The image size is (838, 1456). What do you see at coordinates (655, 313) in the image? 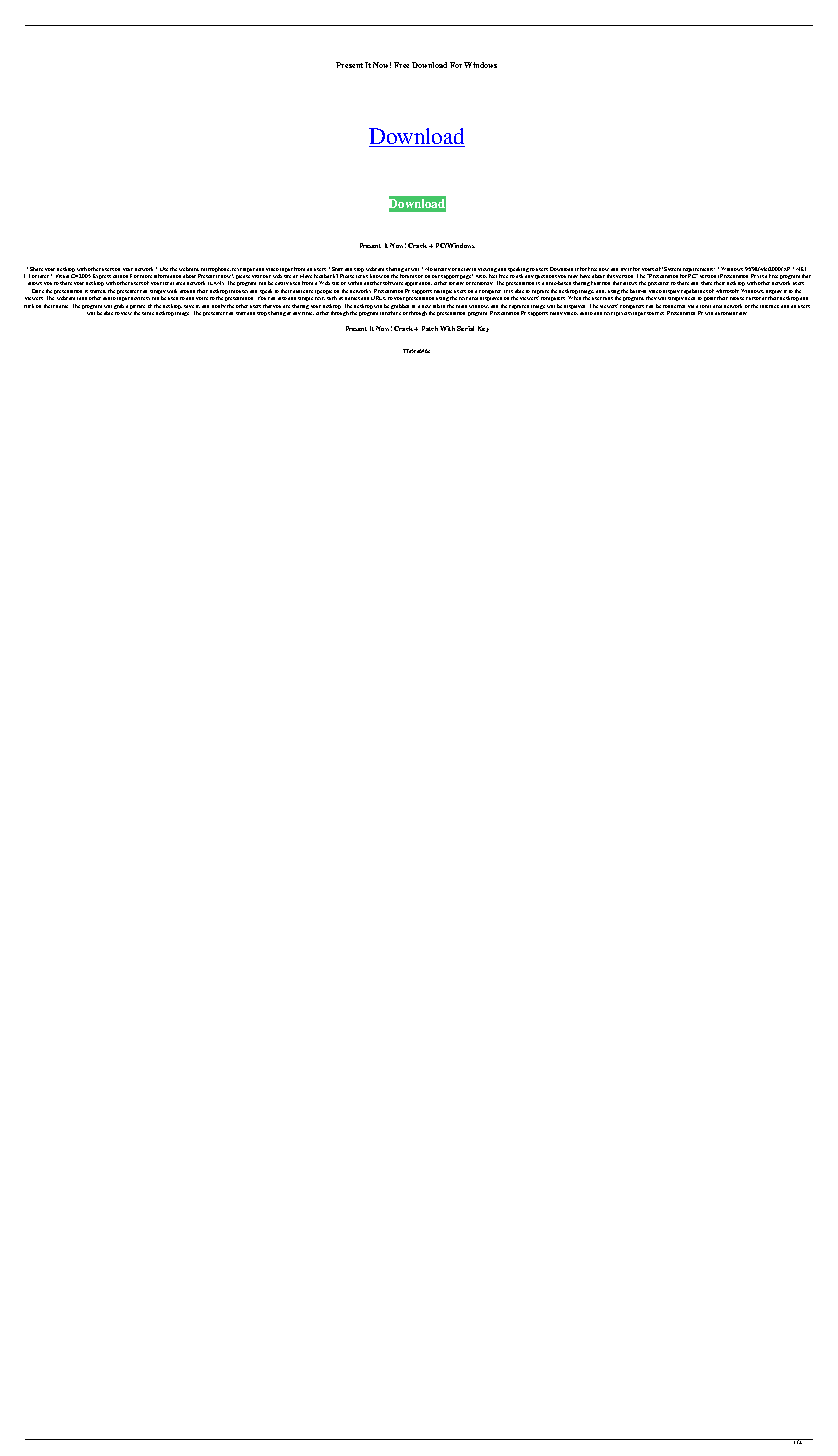
I see `sources` at bounding box center [655, 313].
